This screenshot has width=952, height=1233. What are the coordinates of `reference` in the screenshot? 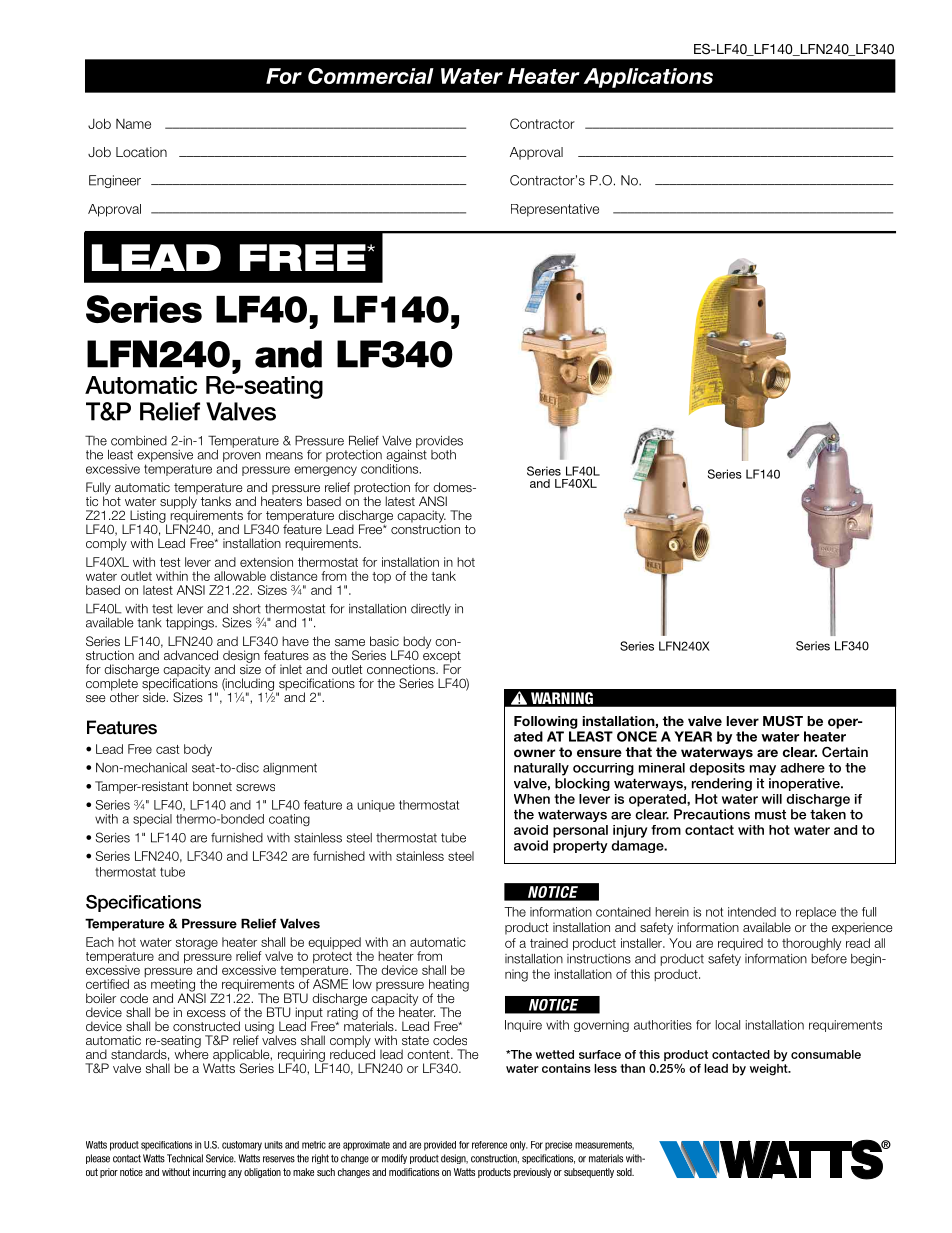 It's located at (489, 1145).
